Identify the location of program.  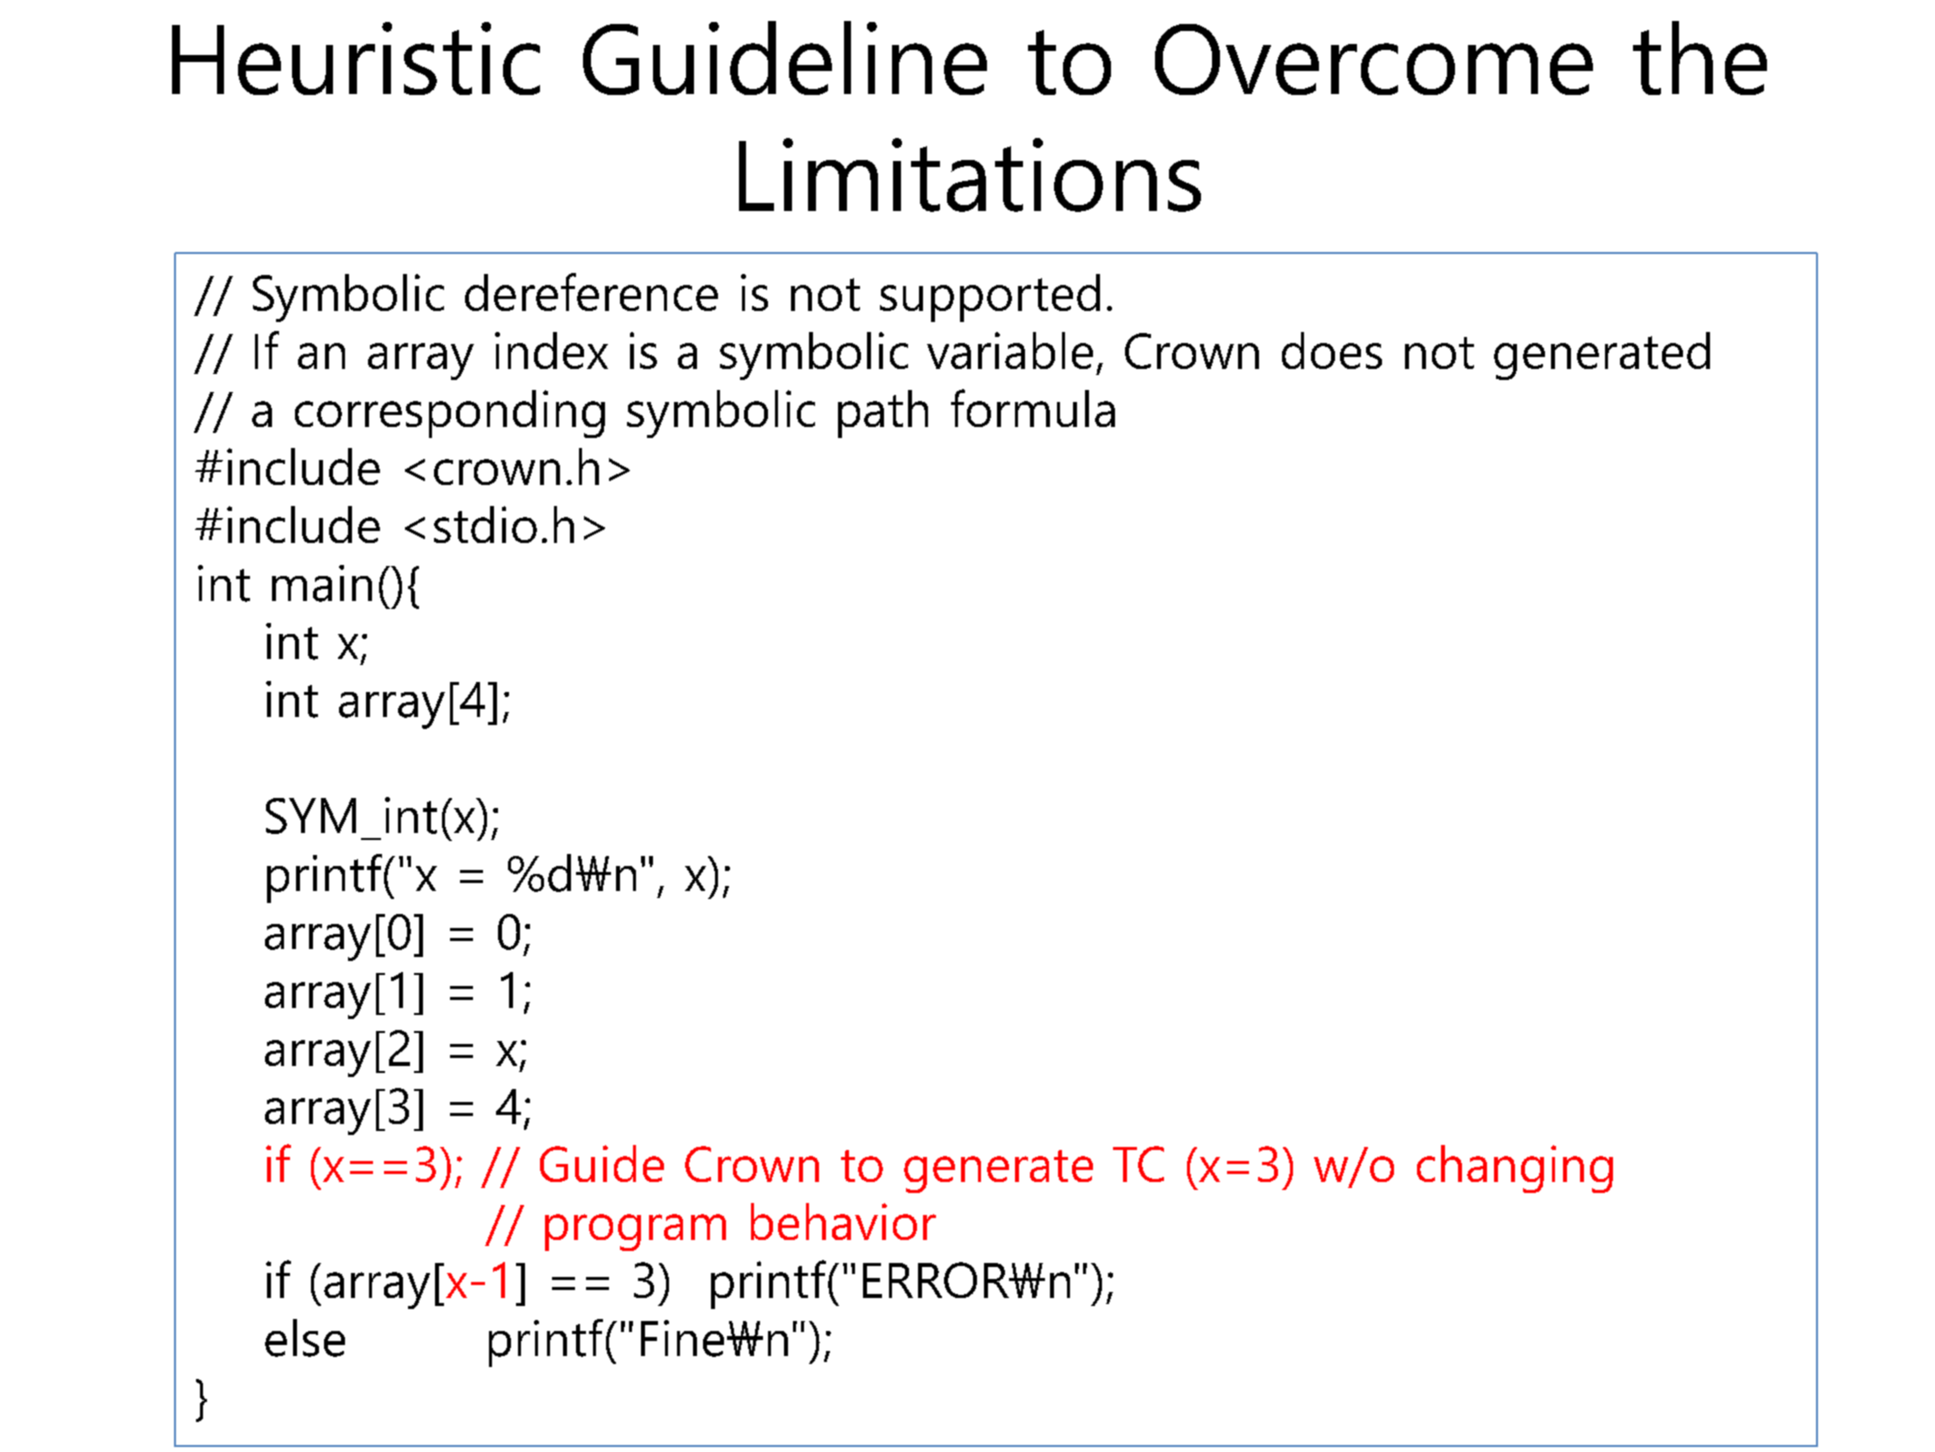
(635, 1232).
